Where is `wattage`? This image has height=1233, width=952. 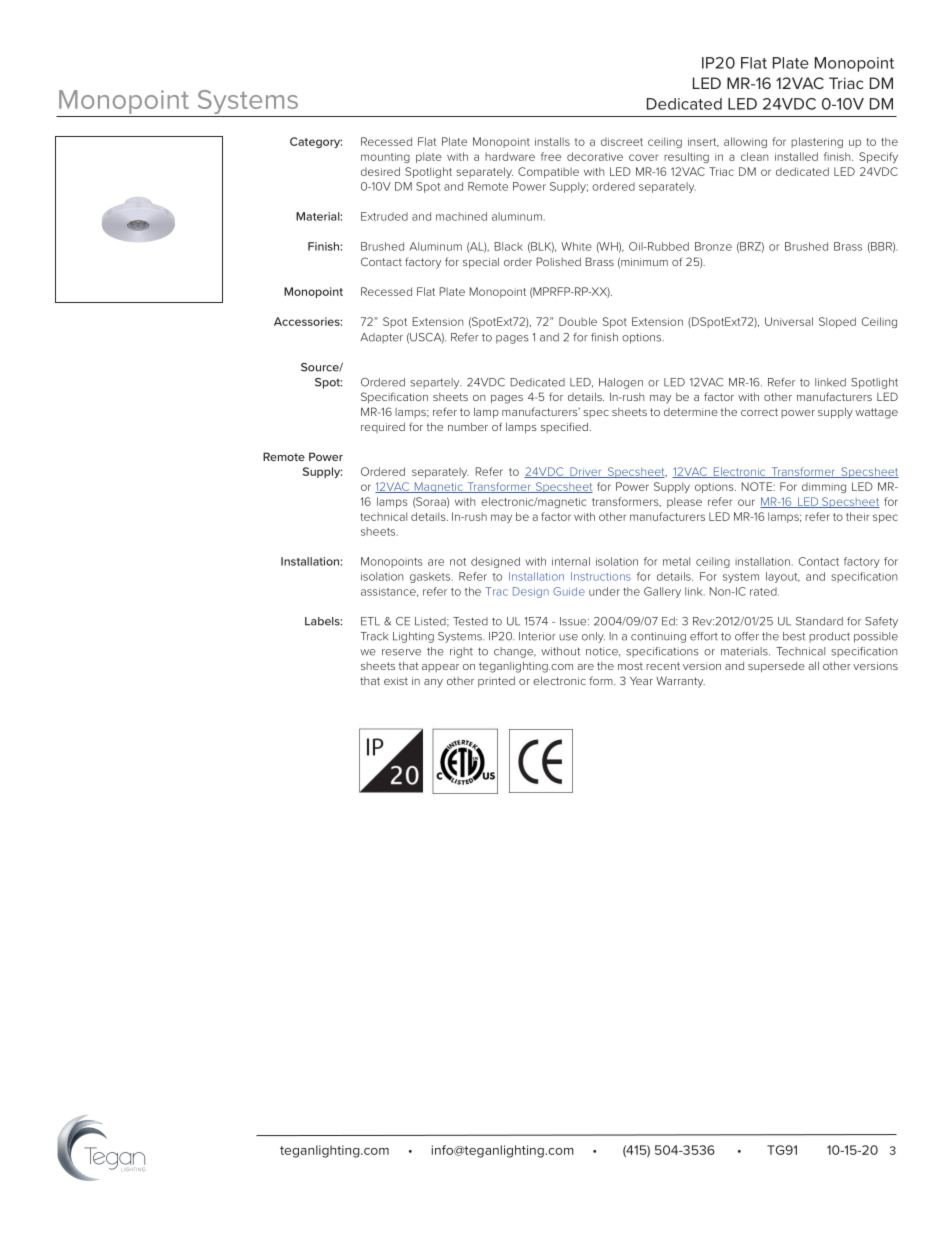
wattage is located at coordinates (876, 413).
